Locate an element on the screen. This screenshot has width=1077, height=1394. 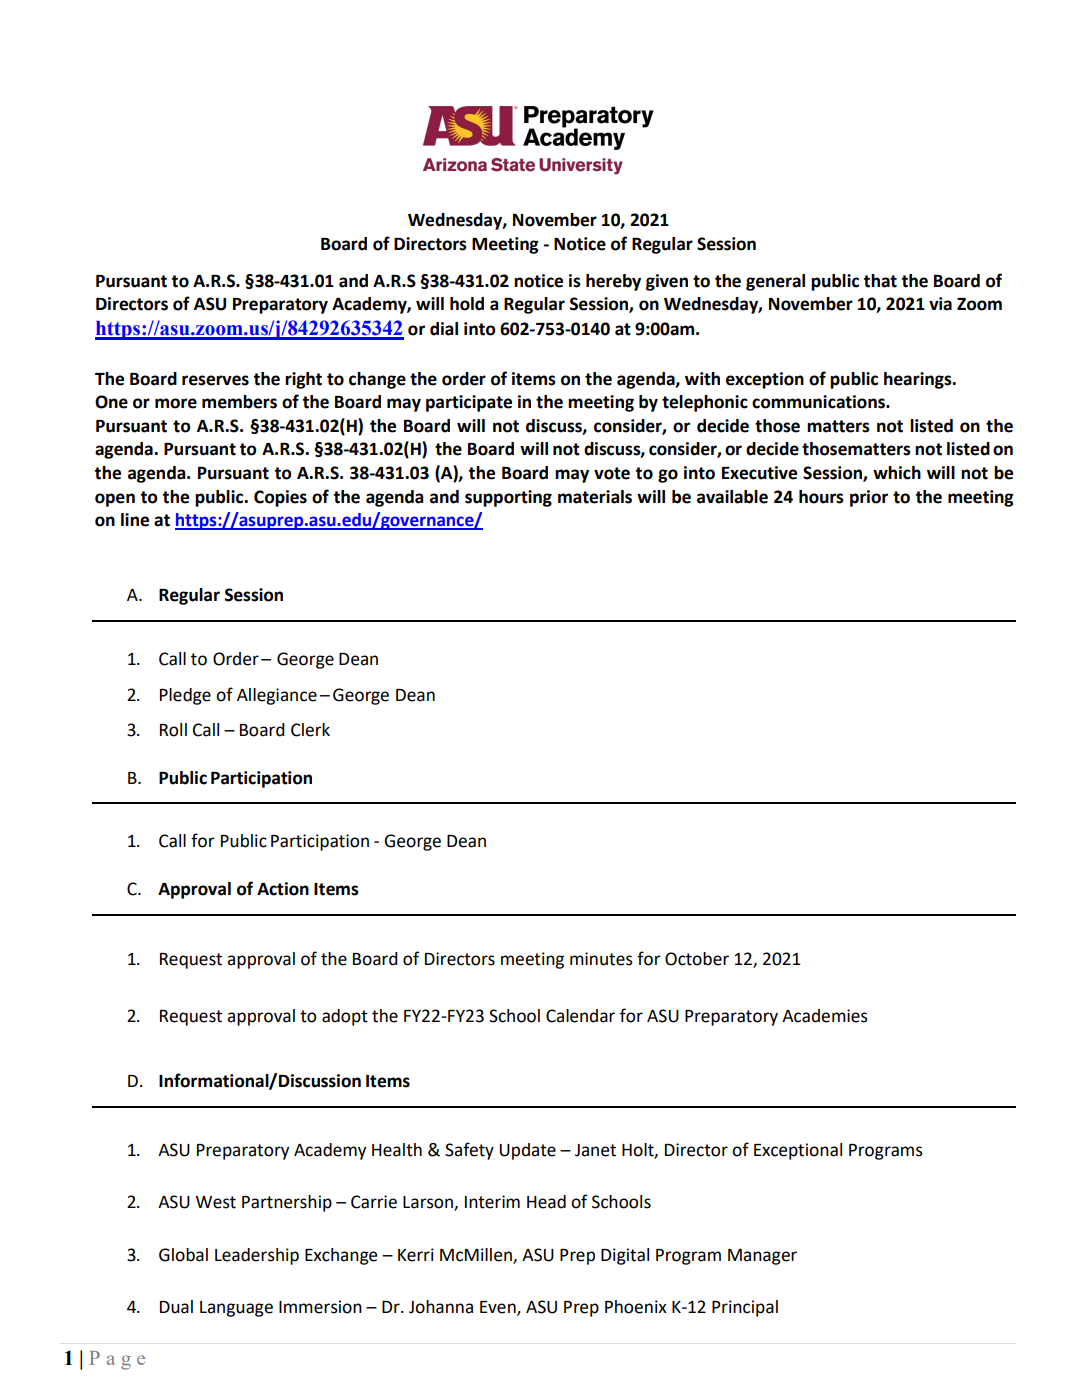
Academies is located at coordinates (825, 1016).
